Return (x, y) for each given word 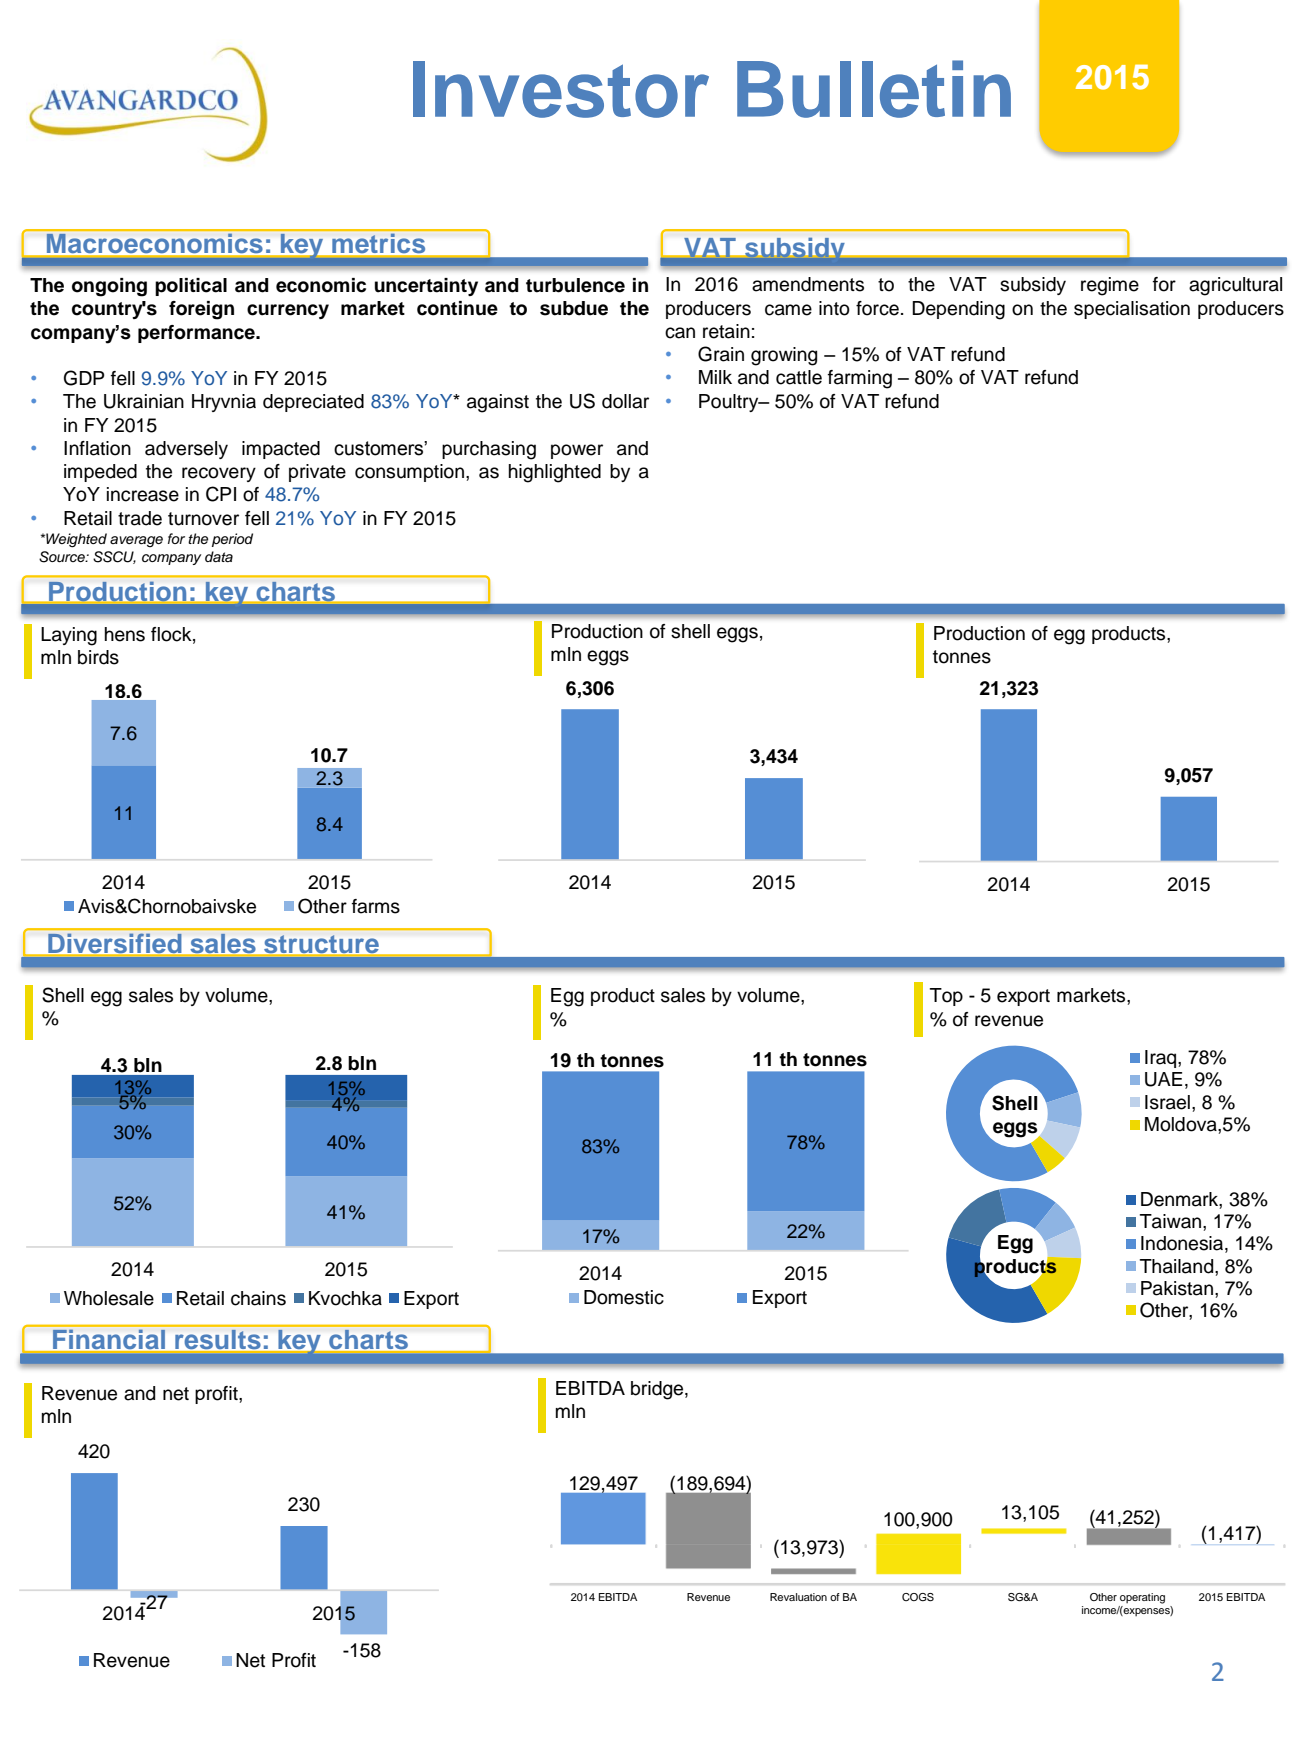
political (191, 287)
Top (946, 997)
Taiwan (1172, 1221)
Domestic (624, 1297)
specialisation (1132, 310)
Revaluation (798, 1597)
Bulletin (874, 89)
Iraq (1162, 1059)
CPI (221, 494)
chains (258, 1298)
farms (376, 906)
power (577, 451)
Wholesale (109, 1298)
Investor (561, 89)
